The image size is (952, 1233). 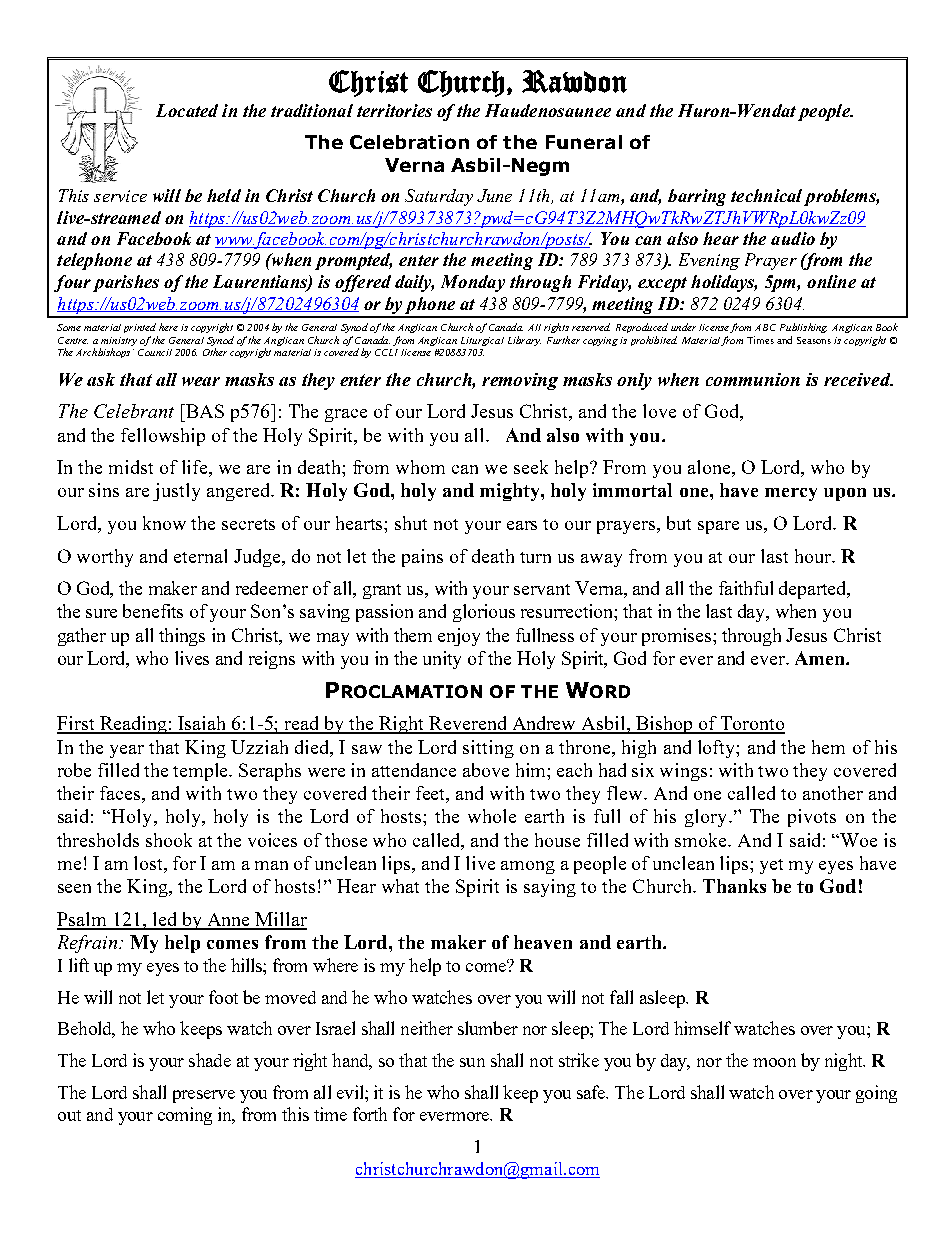 What do you see at coordinates (187, 110) in the page?
I see `Located` at bounding box center [187, 110].
